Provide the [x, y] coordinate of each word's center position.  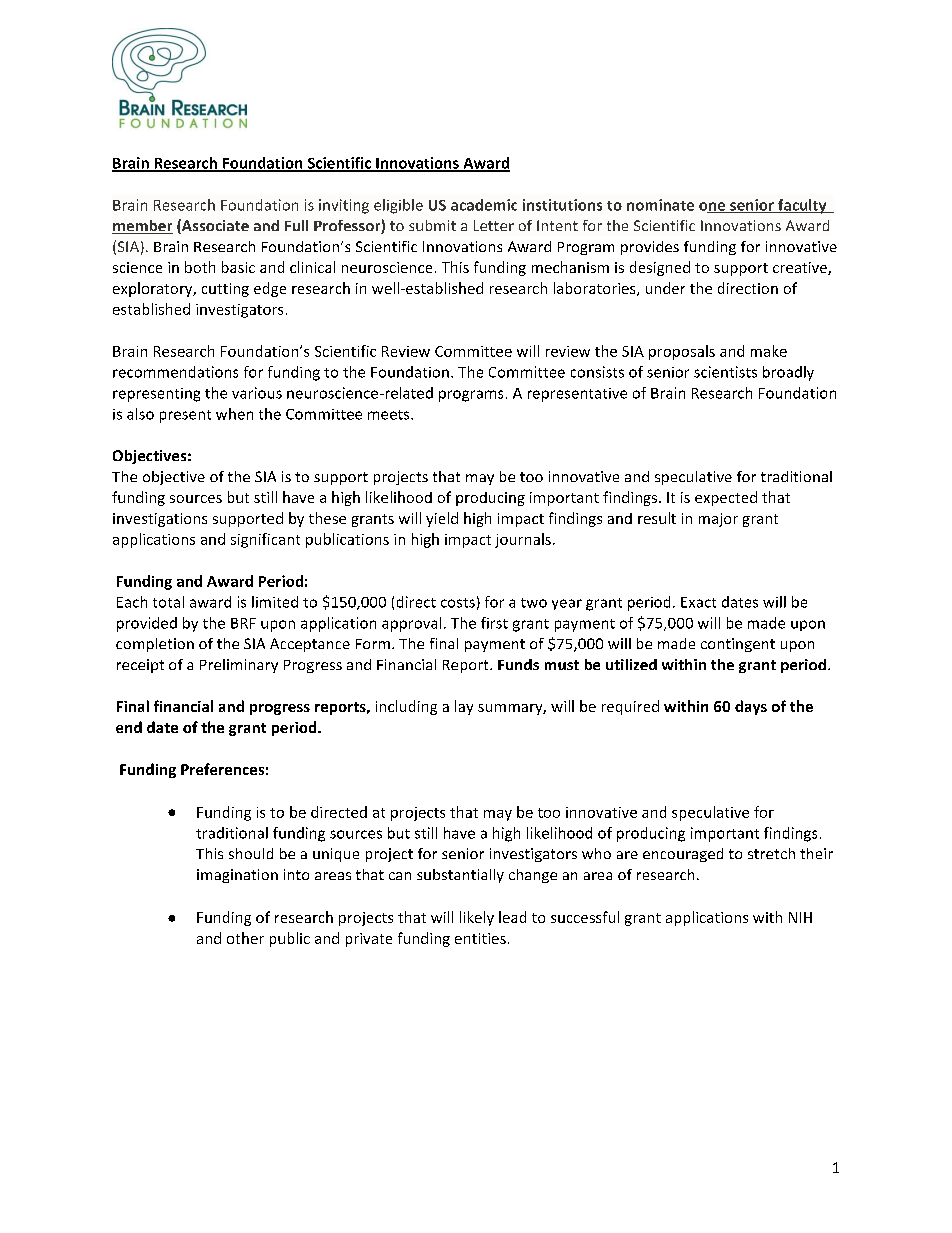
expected [726, 498]
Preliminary [239, 666]
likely [477, 918]
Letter [494, 225]
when [234, 414]
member [142, 227]
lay [464, 707]
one [713, 207]
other [245, 938]
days [751, 707]
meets [390, 415]
